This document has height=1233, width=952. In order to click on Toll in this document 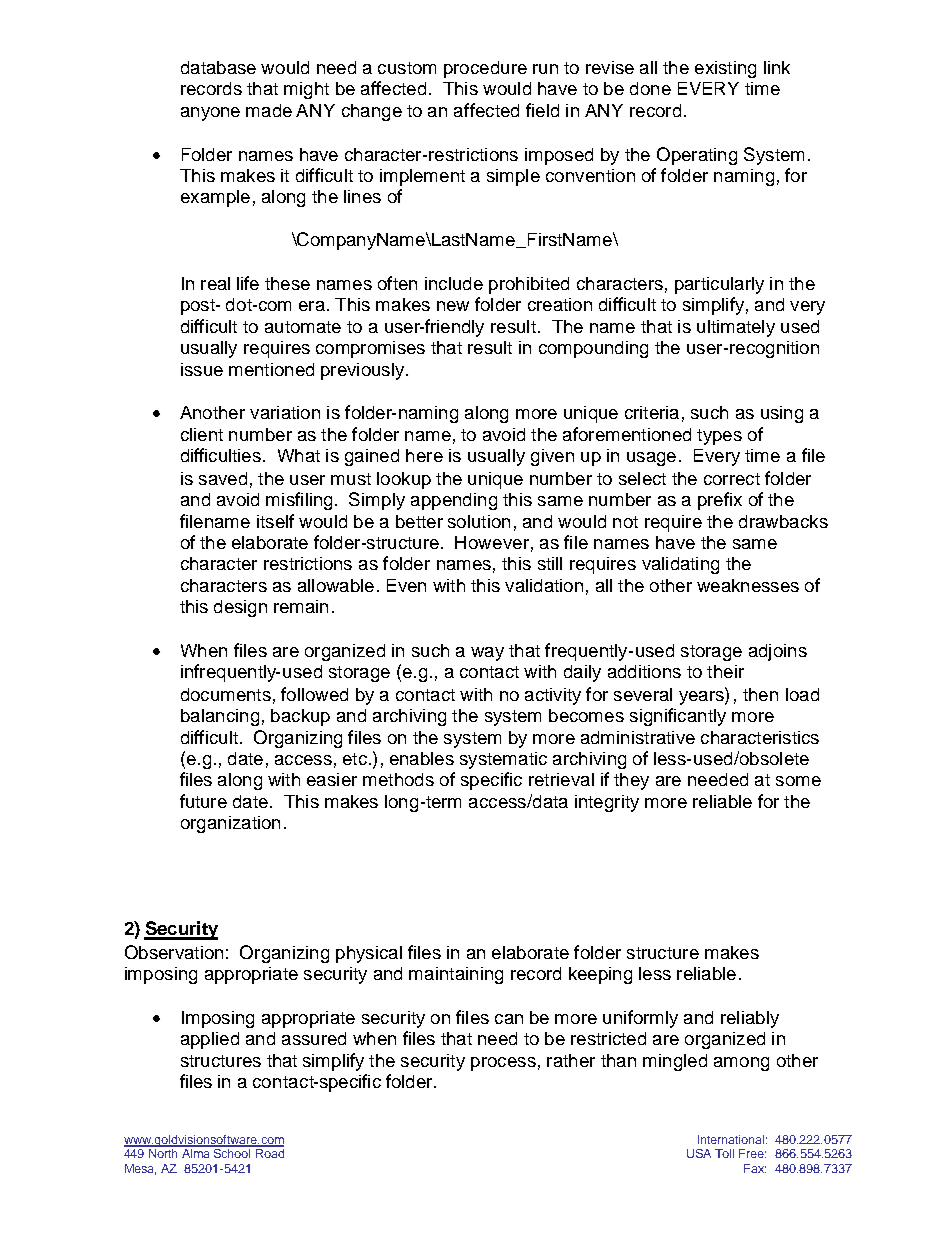, I will do `click(724, 1153)`.
